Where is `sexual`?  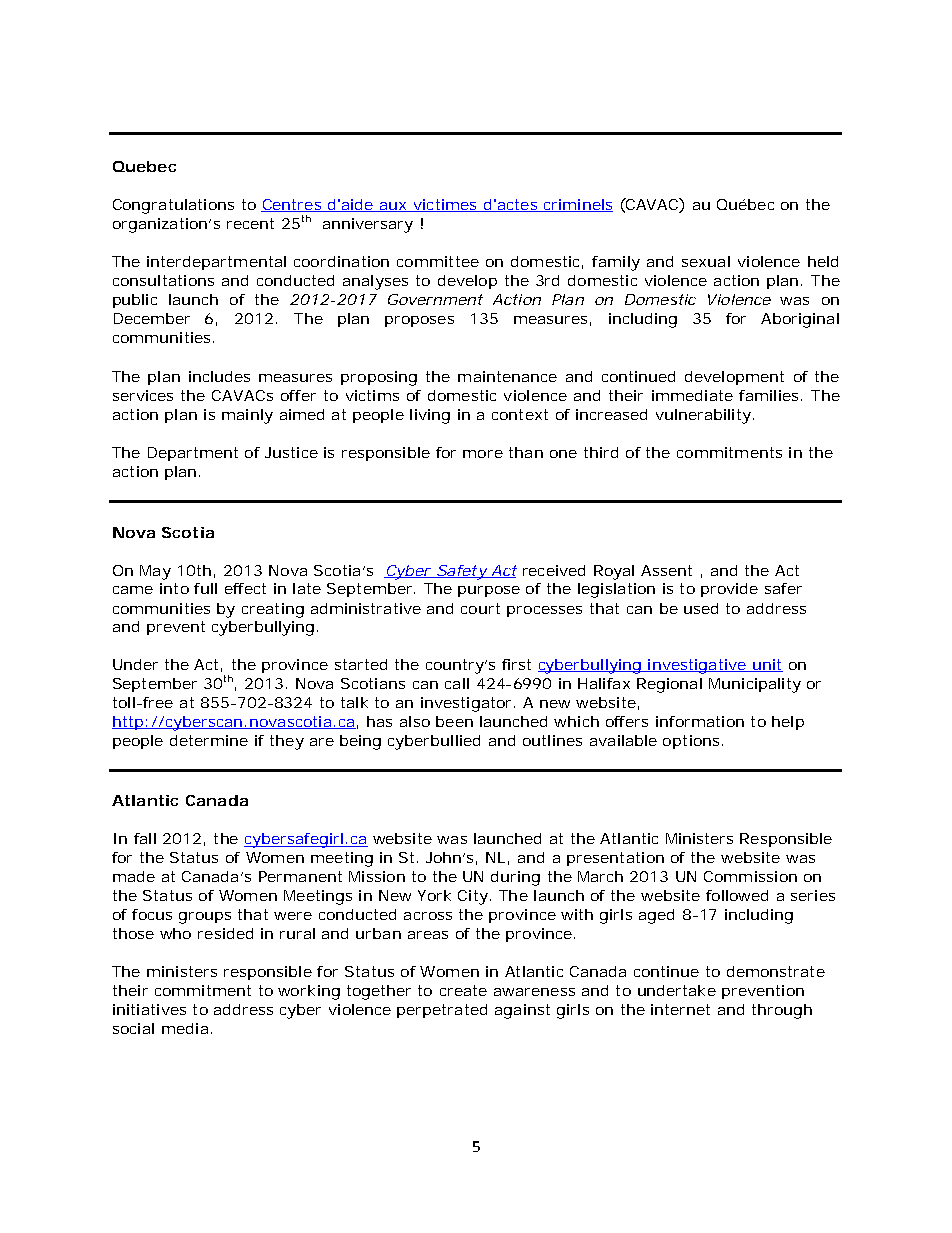 sexual is located at coordinates (706, 261).
